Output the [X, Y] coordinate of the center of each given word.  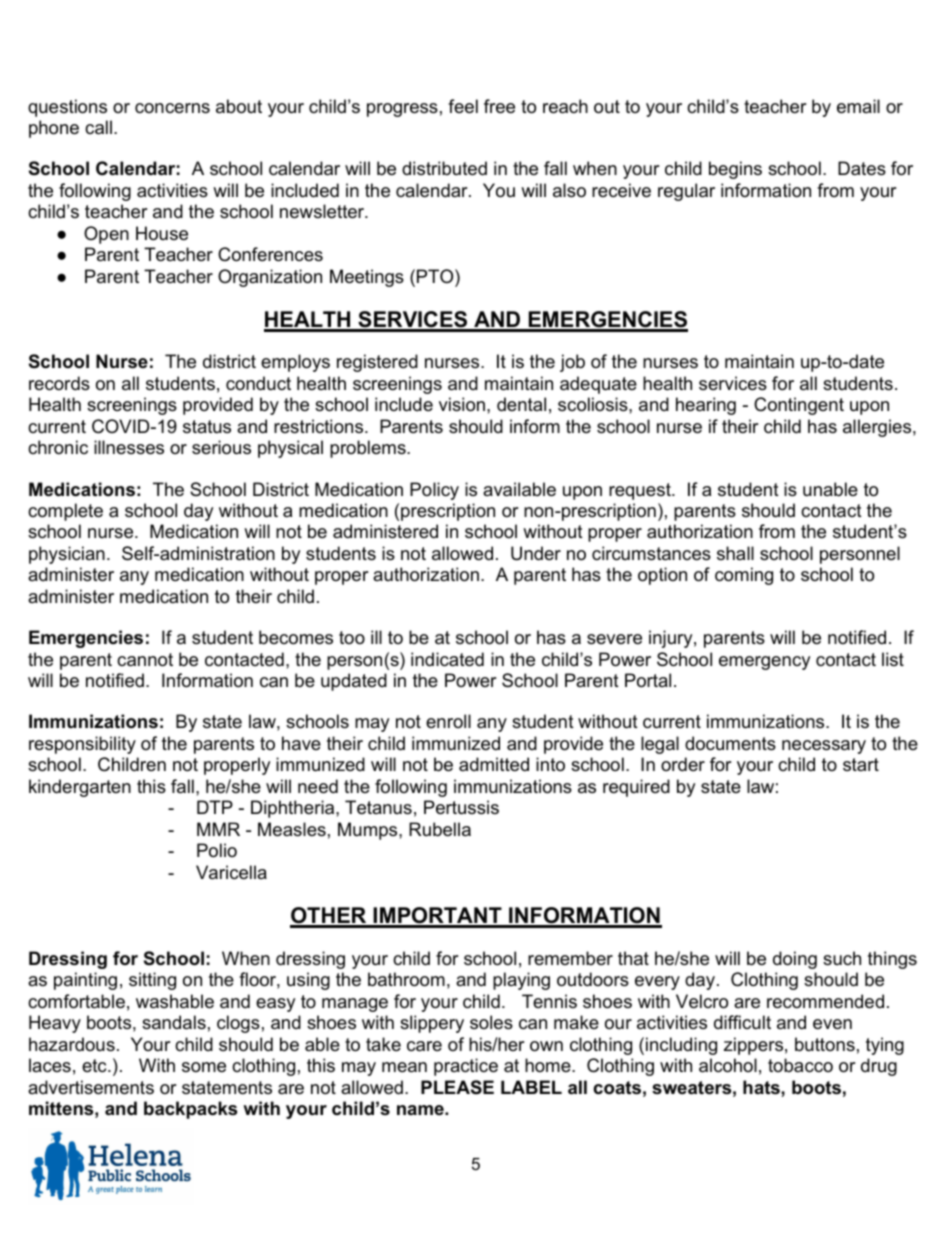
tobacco [800, 1065]
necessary [824, 747]
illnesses [129, 447]
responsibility [82, 745]
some [204, 1067]
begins [735, 170]
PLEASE [457, 1087]
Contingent [799, 406]
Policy [434, 491]
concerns [172, 108]
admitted [494, 764]
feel [463, 106]
